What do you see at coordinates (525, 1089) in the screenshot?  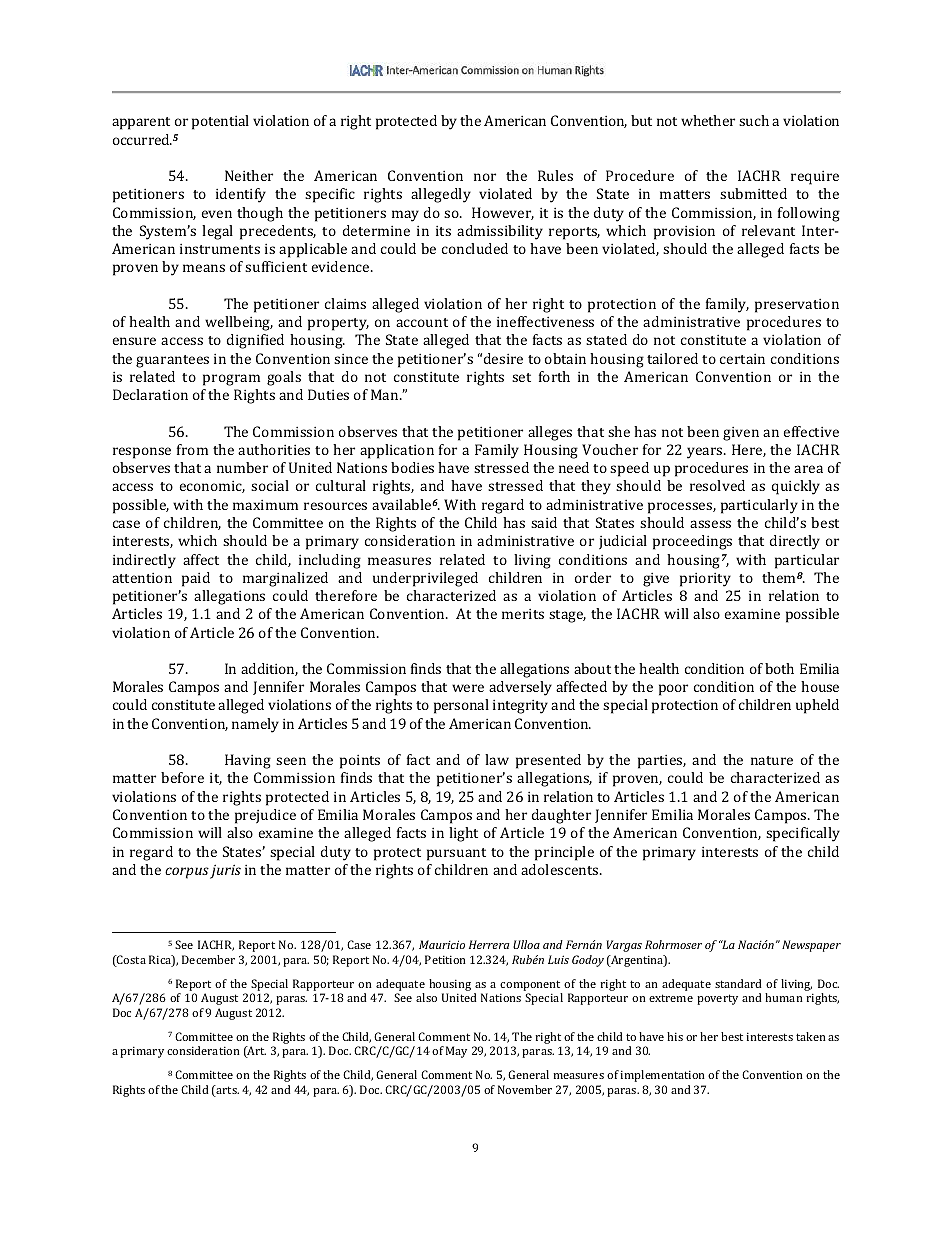 I see `November` at bounding box center [525, 1089].
